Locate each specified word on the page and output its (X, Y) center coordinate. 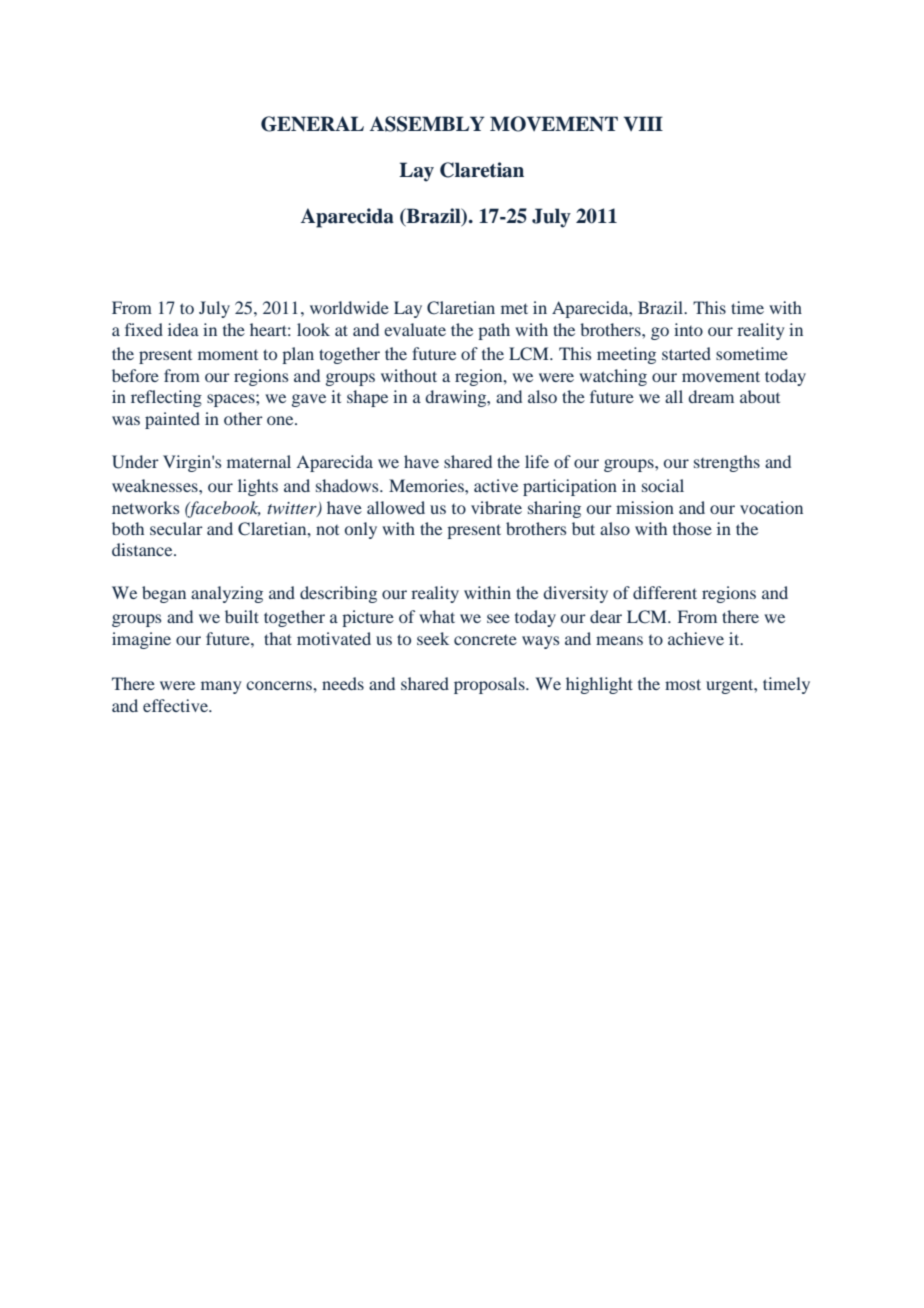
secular (176, 528)
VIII (643, 123)
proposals (490, 685)
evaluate (415, 329)
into (688, 329)
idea (183, 329)
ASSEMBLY (427, 124)
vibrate (496, 507)
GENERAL (312, 124)
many (221, 687)
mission (645, 507)
